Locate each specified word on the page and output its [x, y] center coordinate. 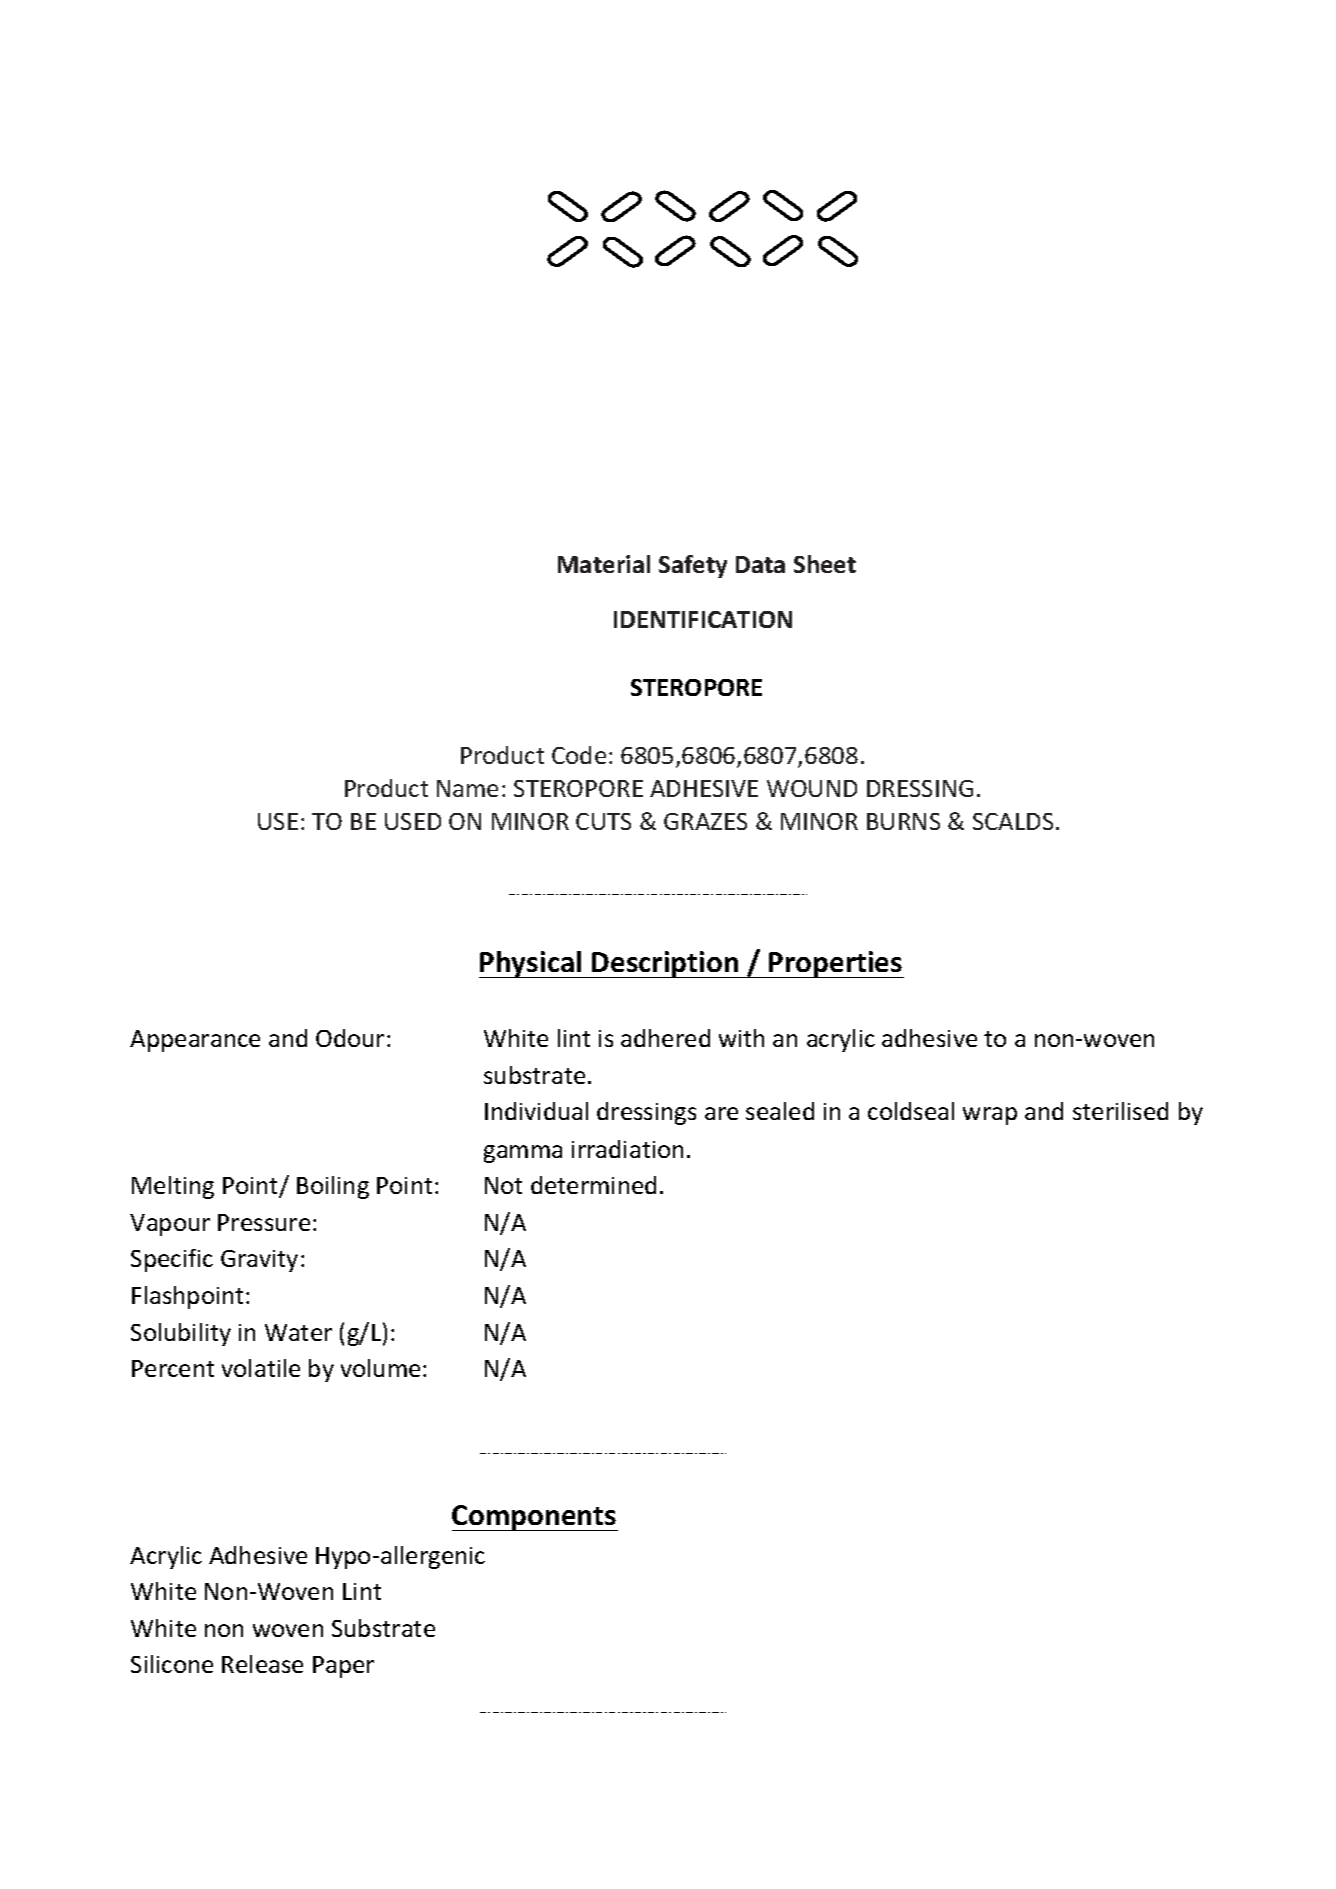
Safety [693, 566]
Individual [536, 1111]
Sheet [825, 564]
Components [535, 1518]
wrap [990, 1116]
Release [262, 1664]
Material [604, 564]
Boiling [333, 1187]
